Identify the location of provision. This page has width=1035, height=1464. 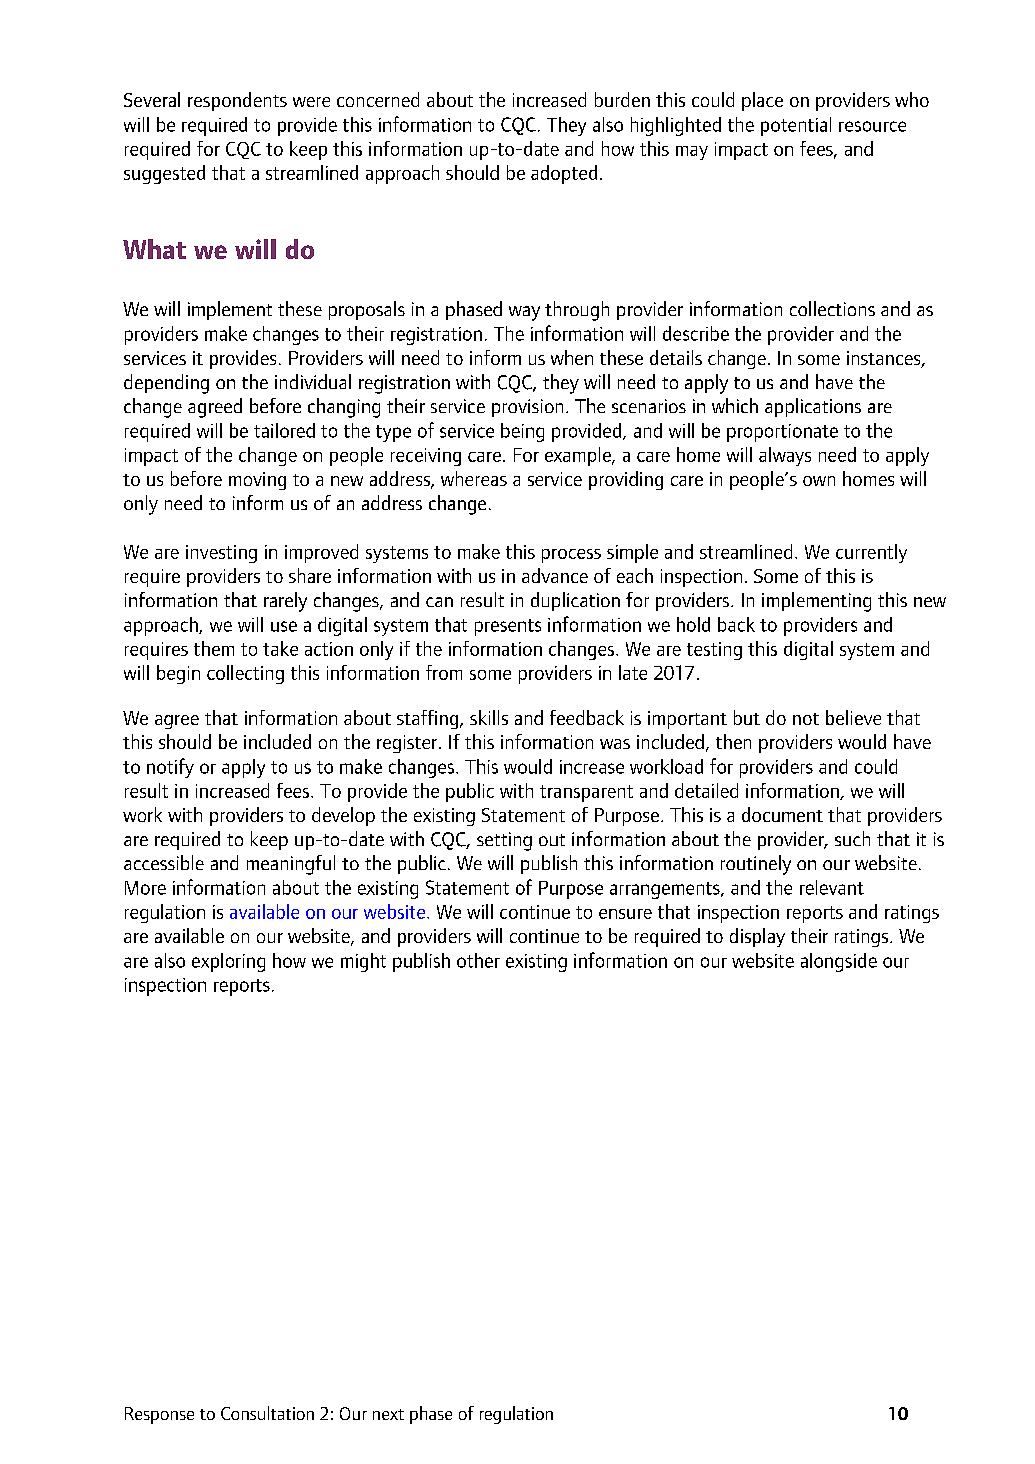
(527, 408).
